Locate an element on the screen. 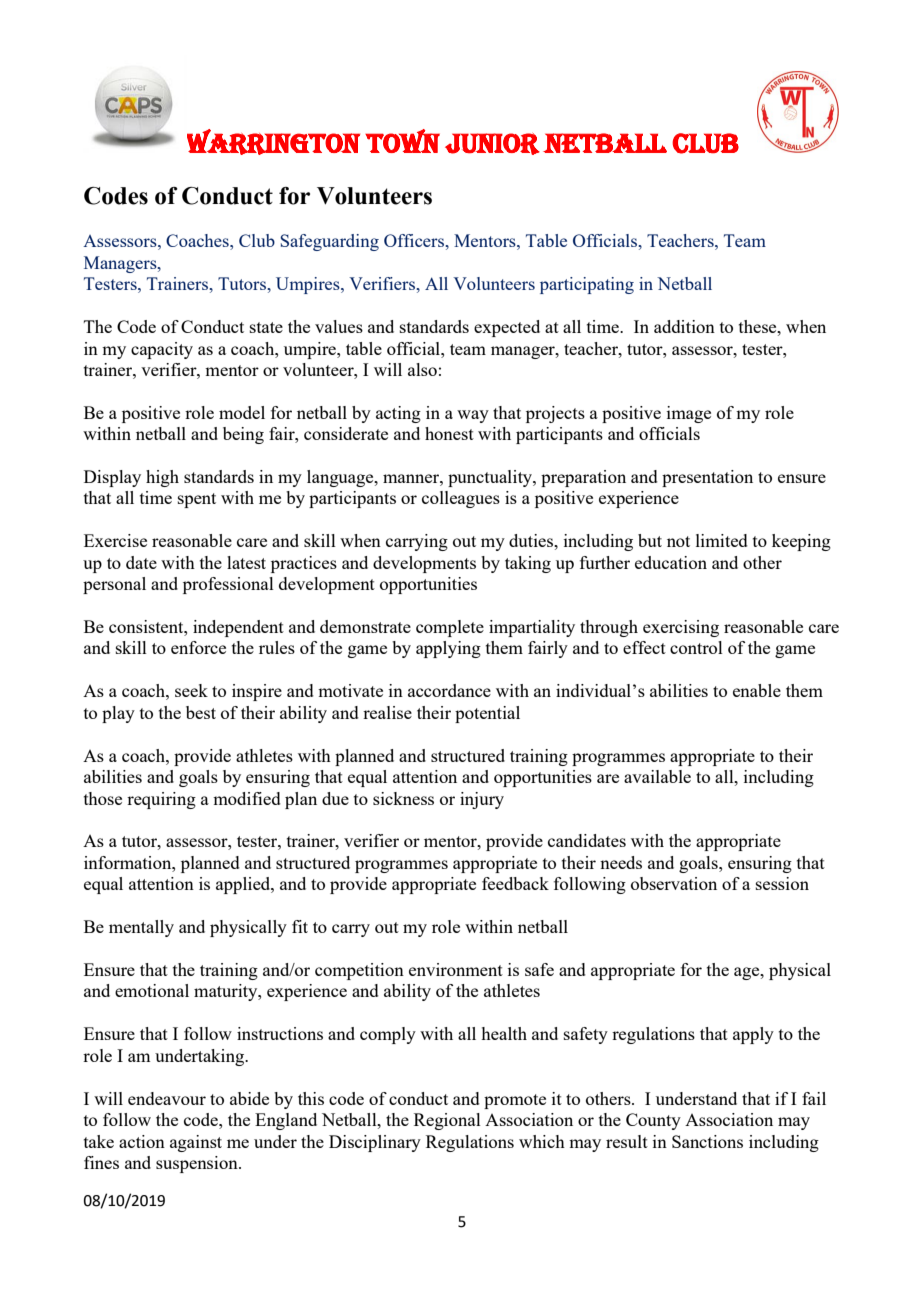 The height and width of the screenshot is (1308, 924). colleagues is located at coordinates (461, 499).
